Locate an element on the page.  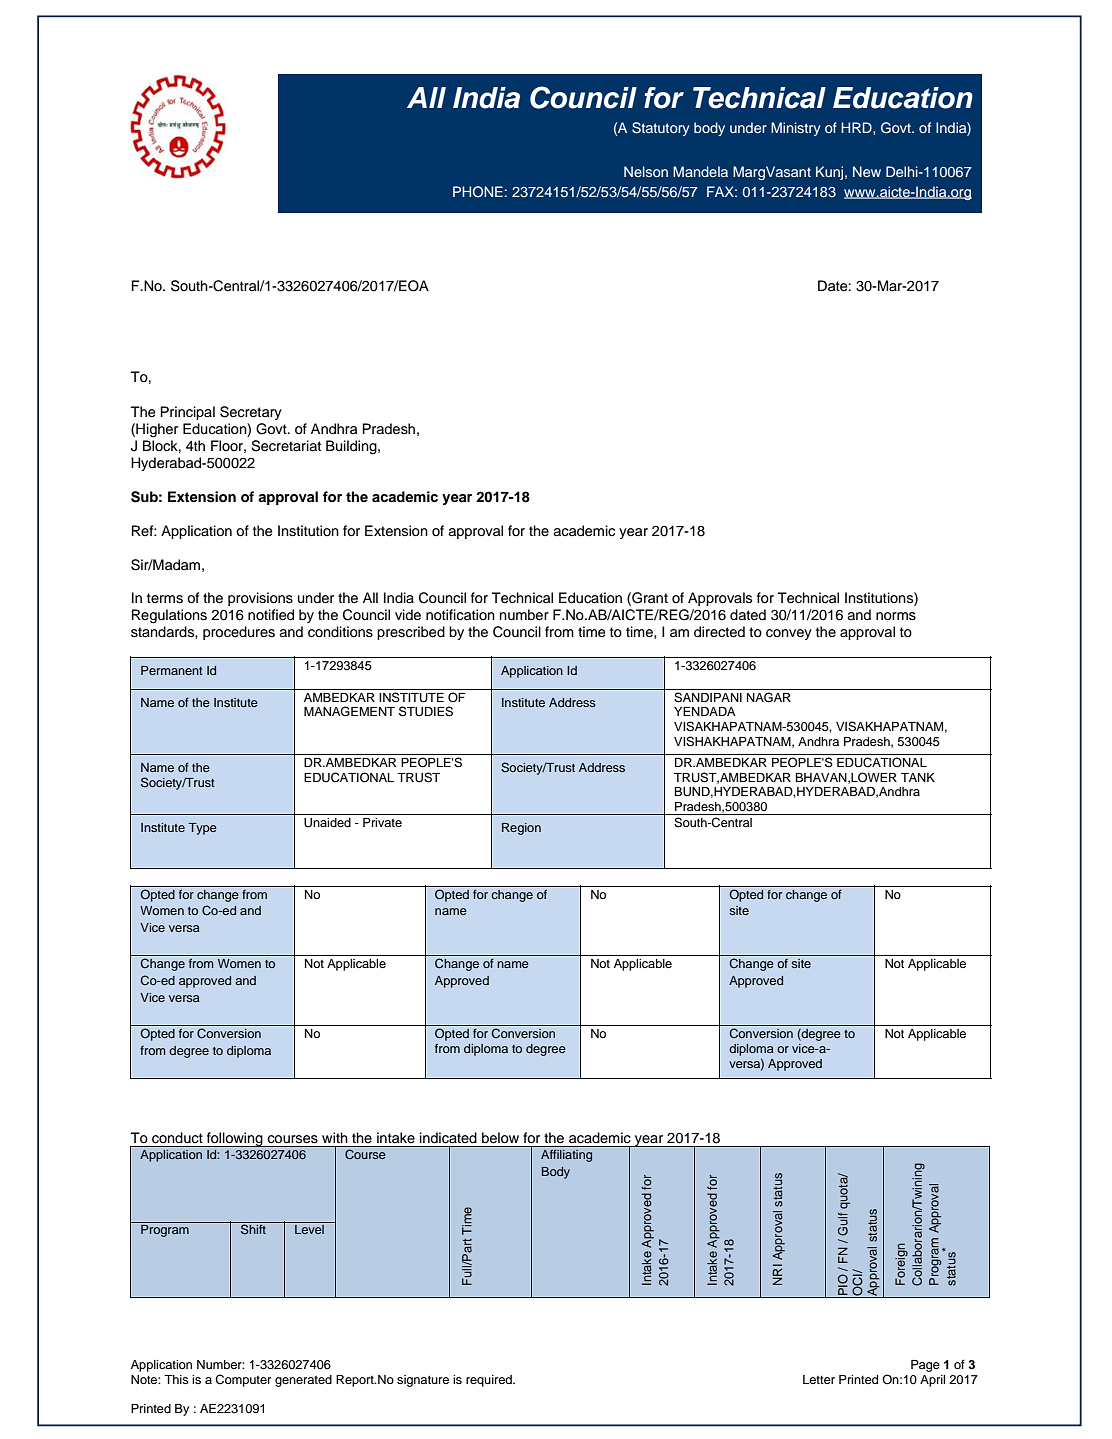
required is located at coordinates (490, 1381).
